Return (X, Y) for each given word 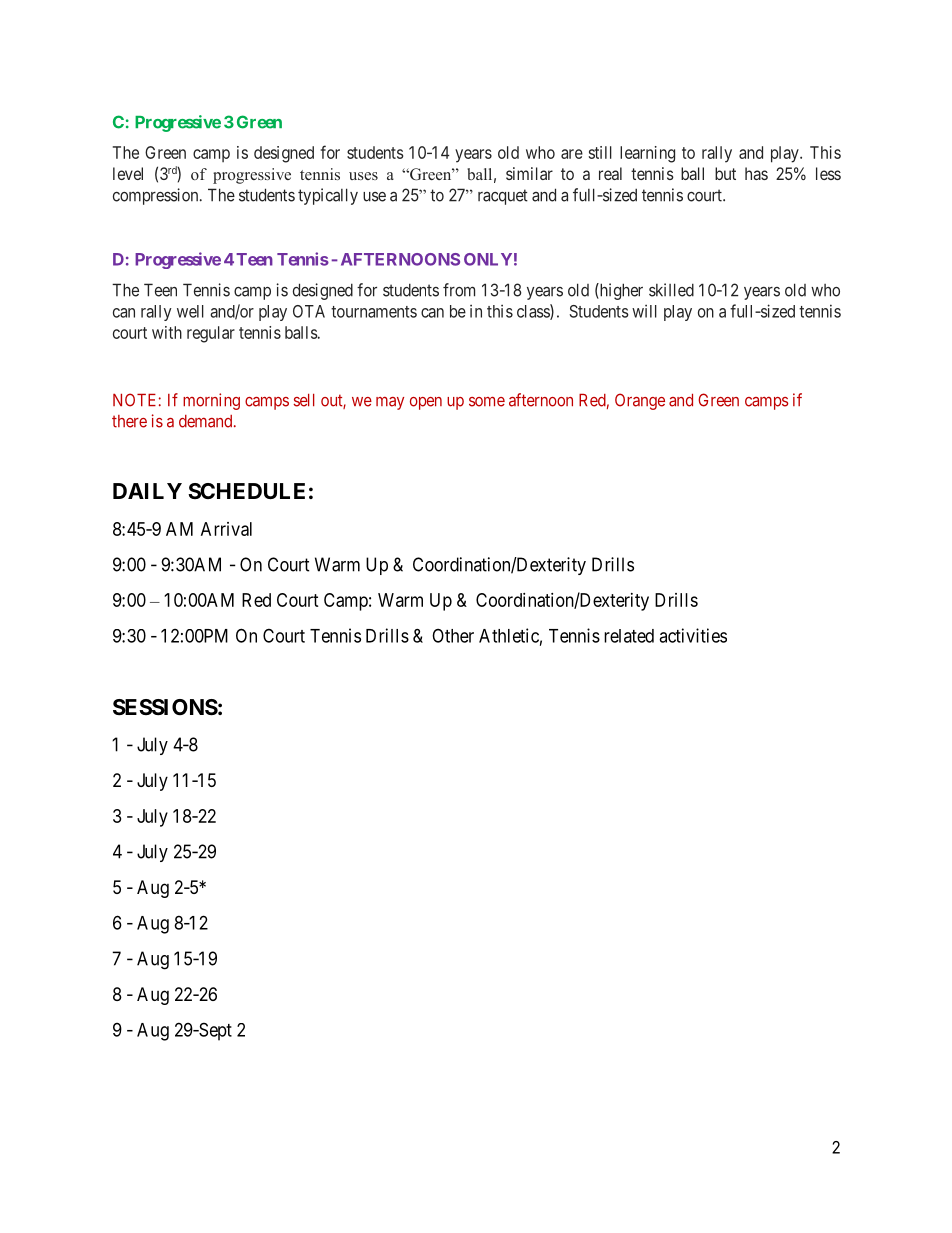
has (756, 173)
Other (453, 636)
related (629, 636)
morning (211, 401)
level (128, 173)
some (487, 402)
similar (529, 173)
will (644, 311)
